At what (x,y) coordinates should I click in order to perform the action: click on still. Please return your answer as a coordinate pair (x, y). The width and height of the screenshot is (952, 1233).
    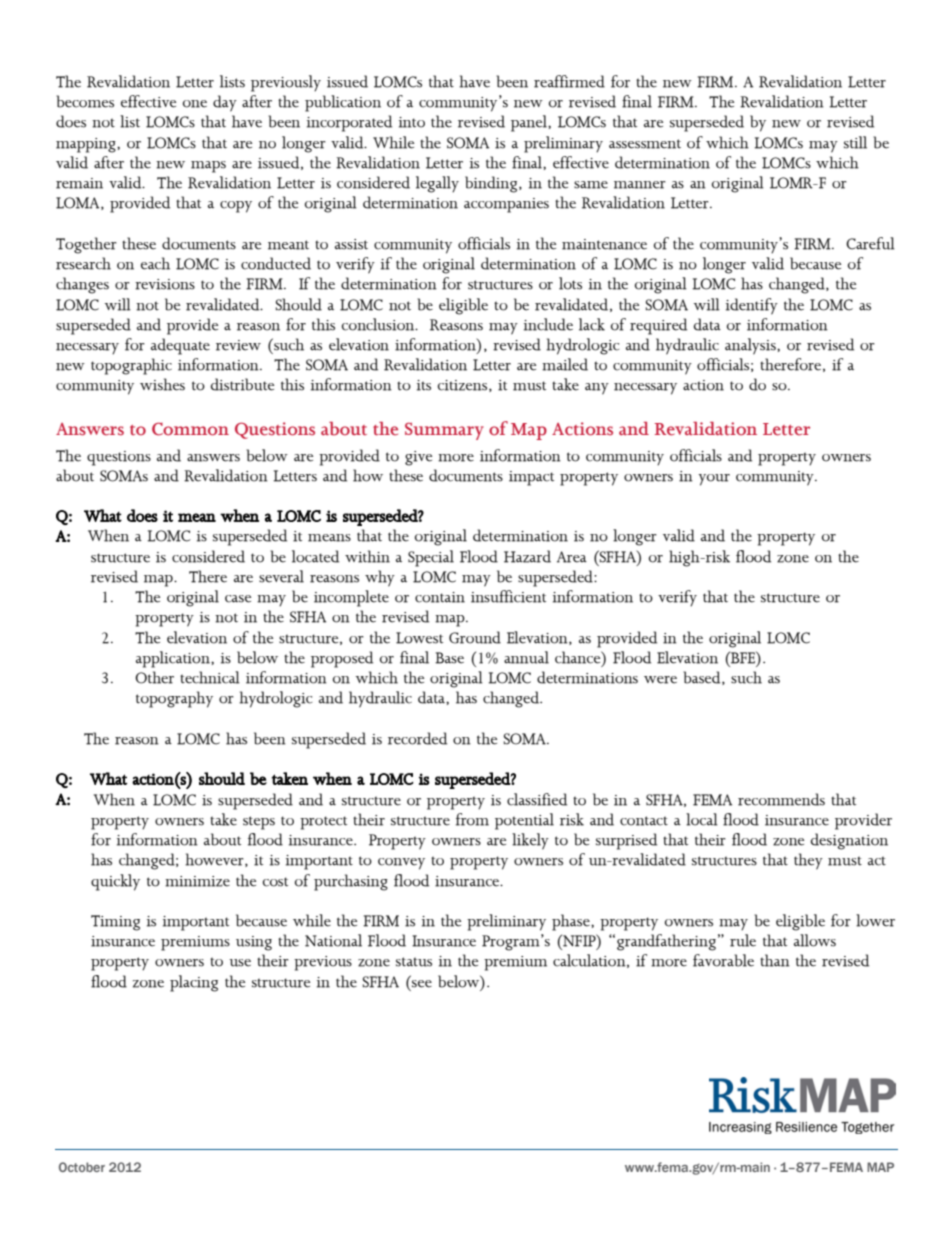
    Looking at the image, I should click on (855, 142).
